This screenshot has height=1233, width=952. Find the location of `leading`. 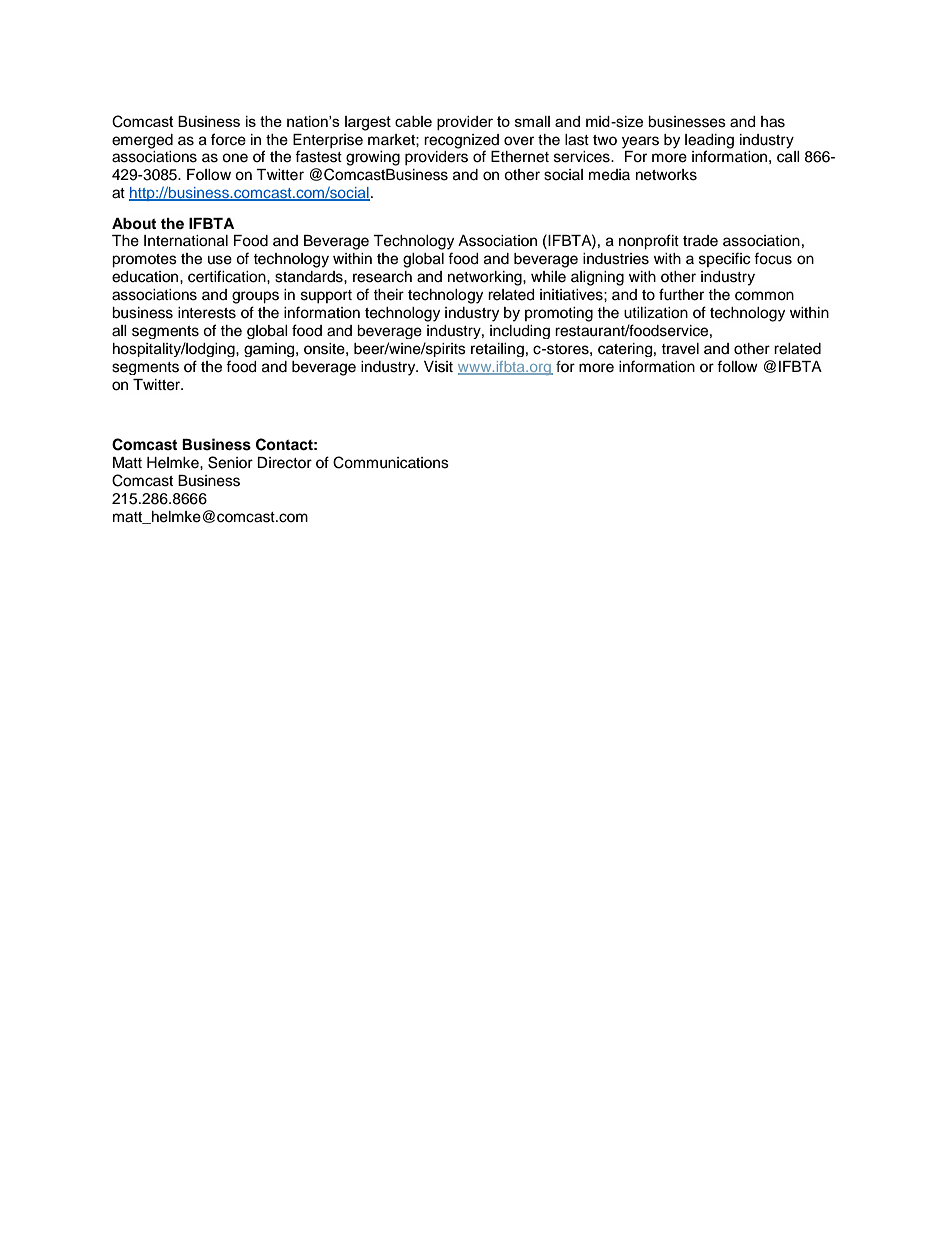

leading is located at coordinates (709, 141).
